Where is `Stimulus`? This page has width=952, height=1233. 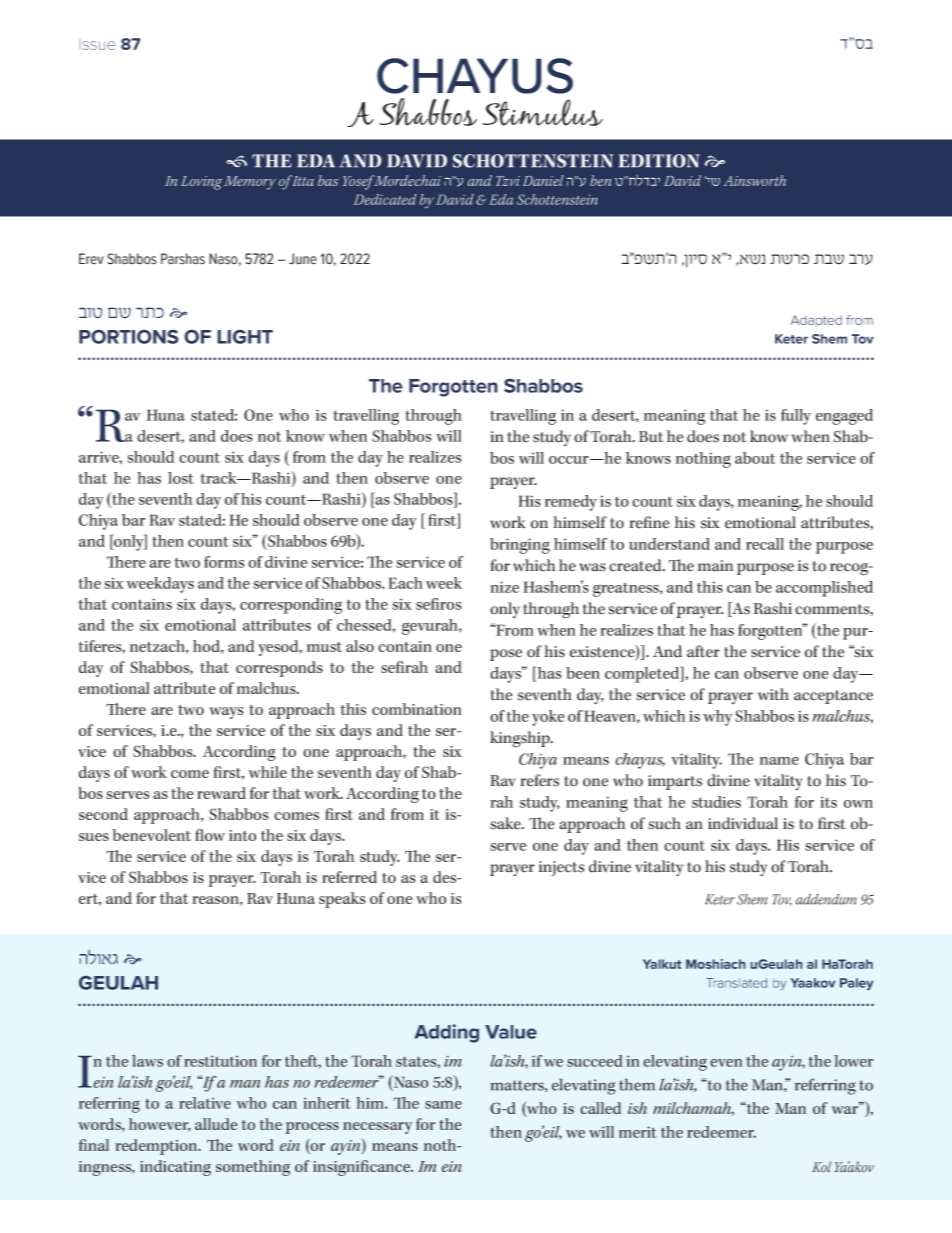 Stimulus is located at coordinates (543, 112).
